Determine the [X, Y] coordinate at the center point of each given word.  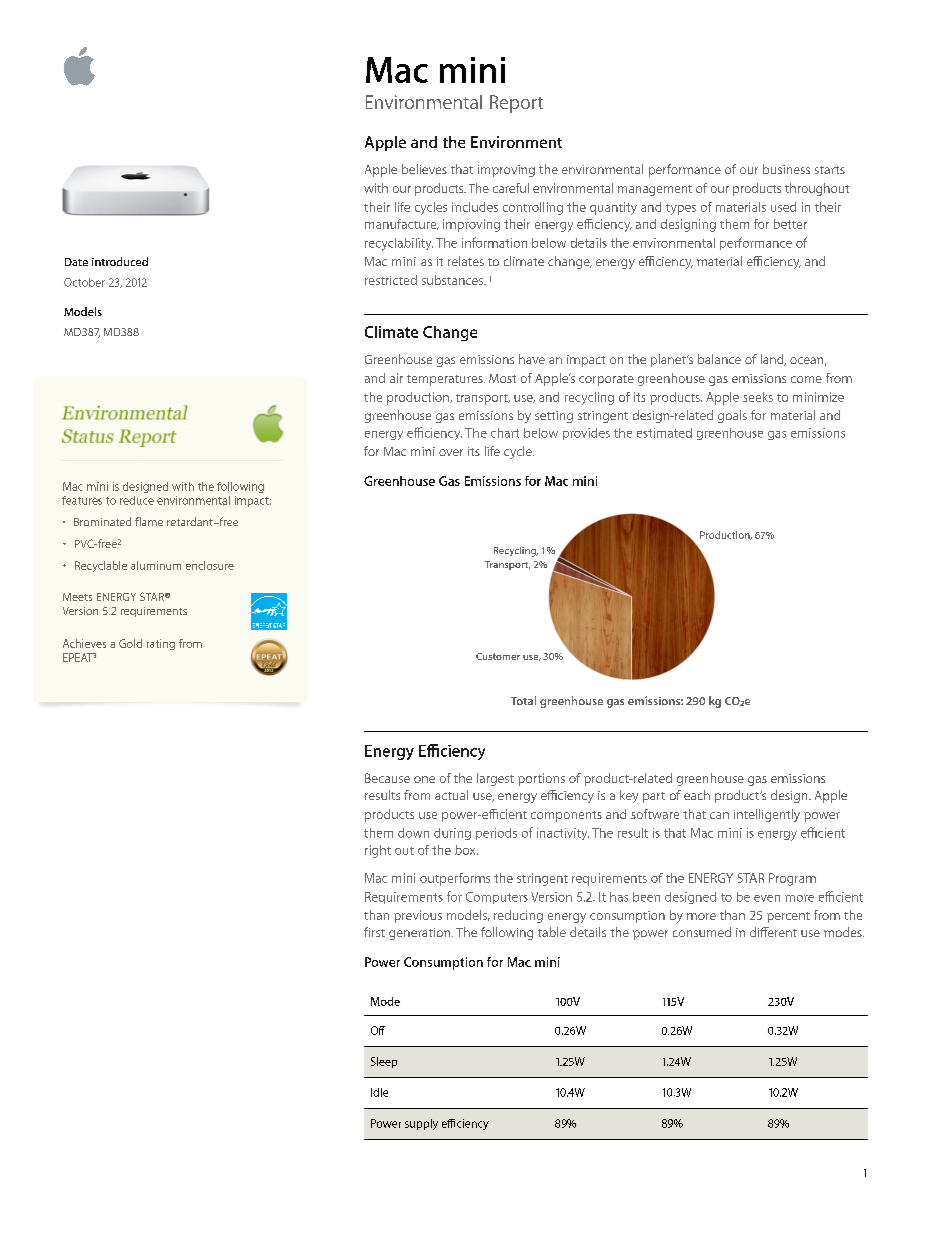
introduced [120, 261]
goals [732, 416]
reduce [137, 500]
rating [161, 644]
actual [451, 795]
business [786, 169]
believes [424, 169]
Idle [379, 1092]
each [697, 795]
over [451, 452]
